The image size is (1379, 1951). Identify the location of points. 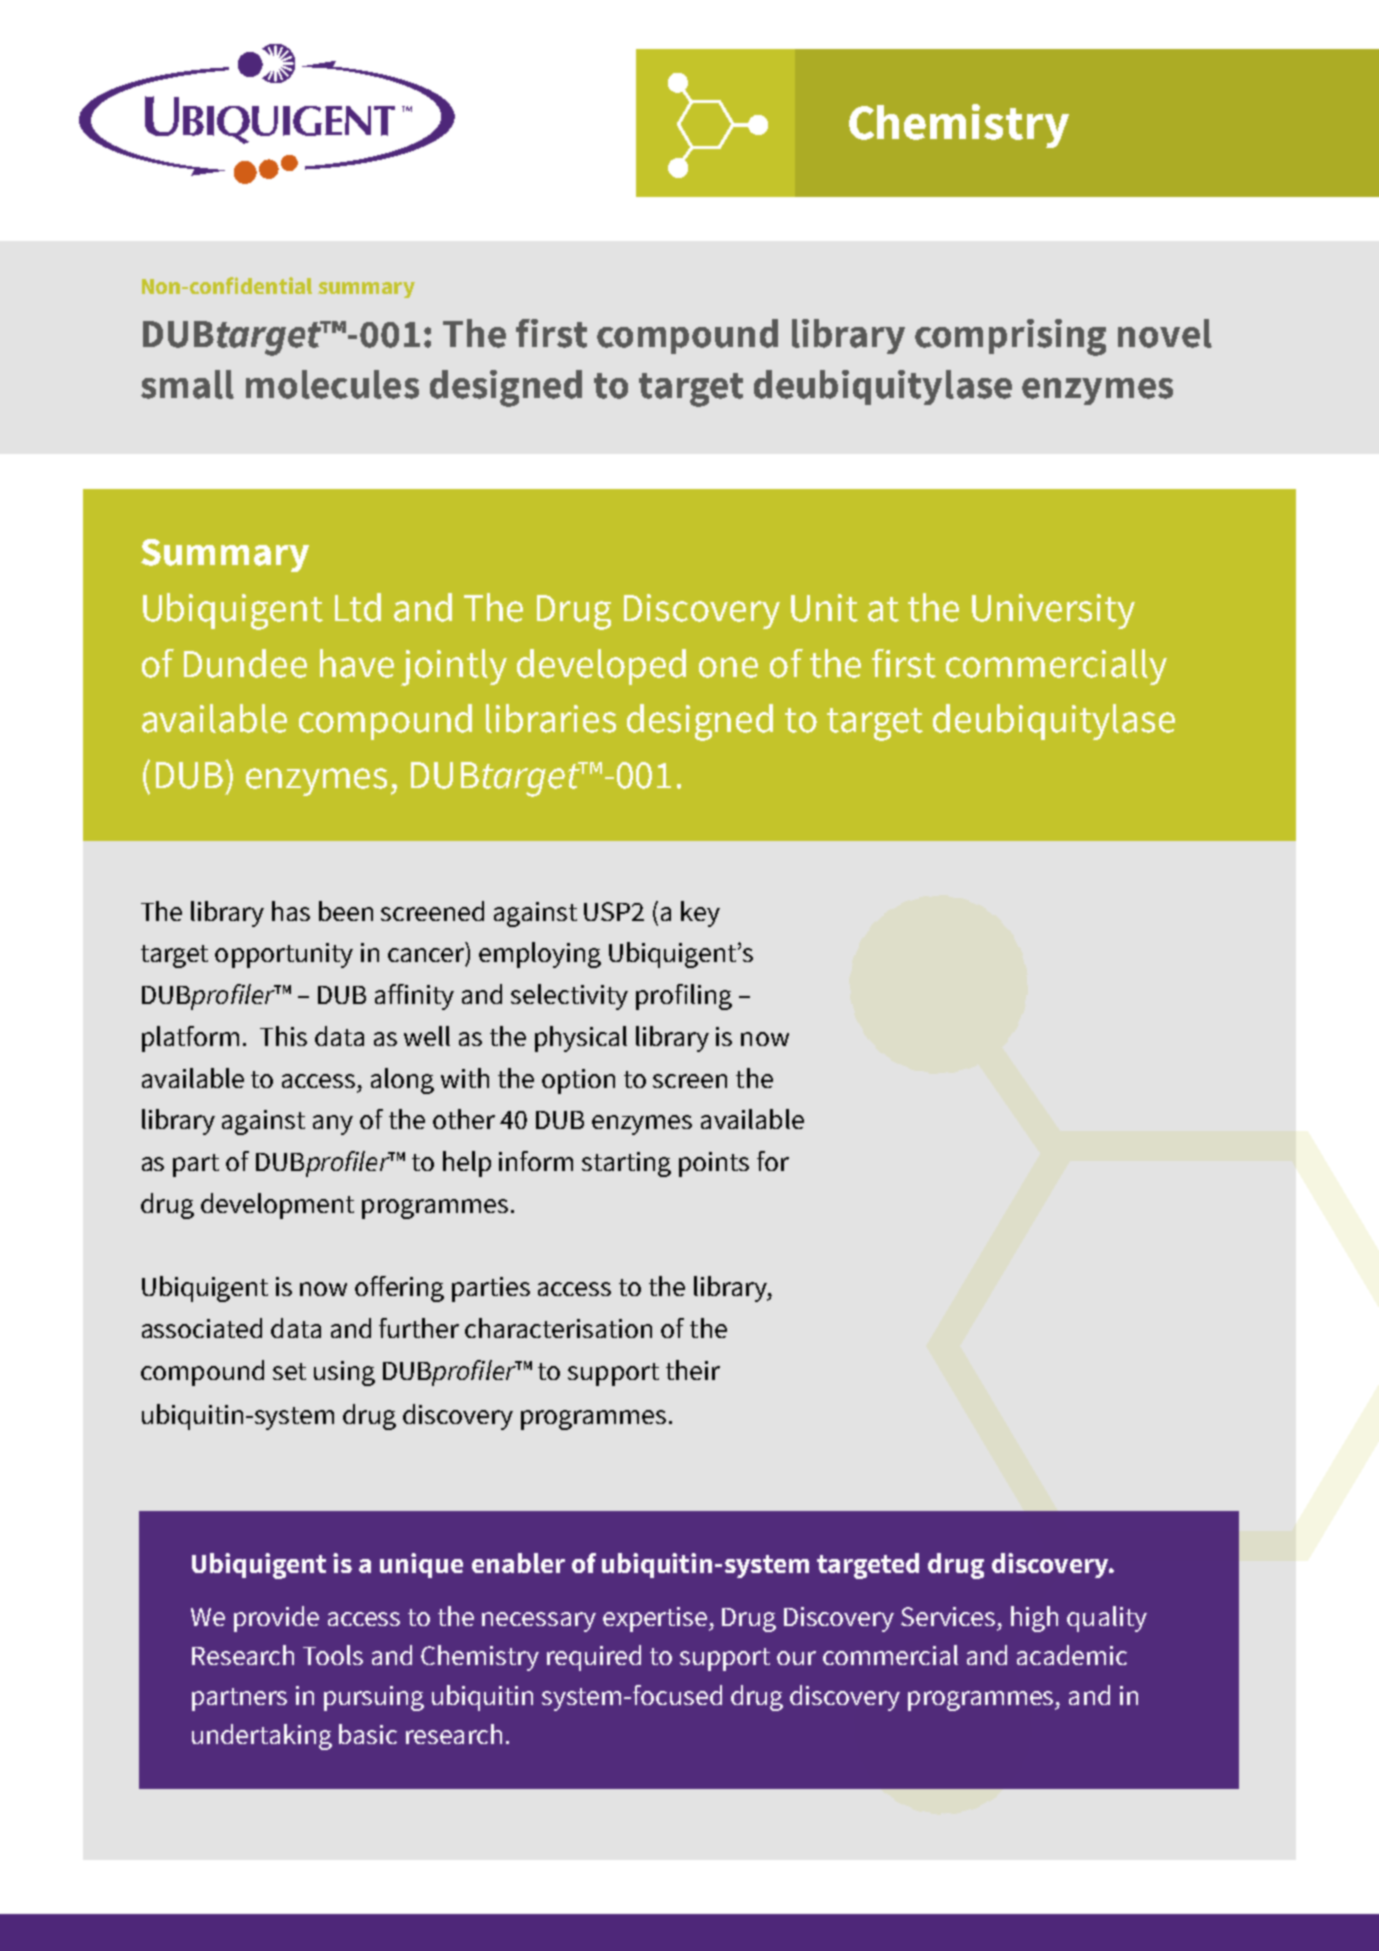
(714, 1164).
